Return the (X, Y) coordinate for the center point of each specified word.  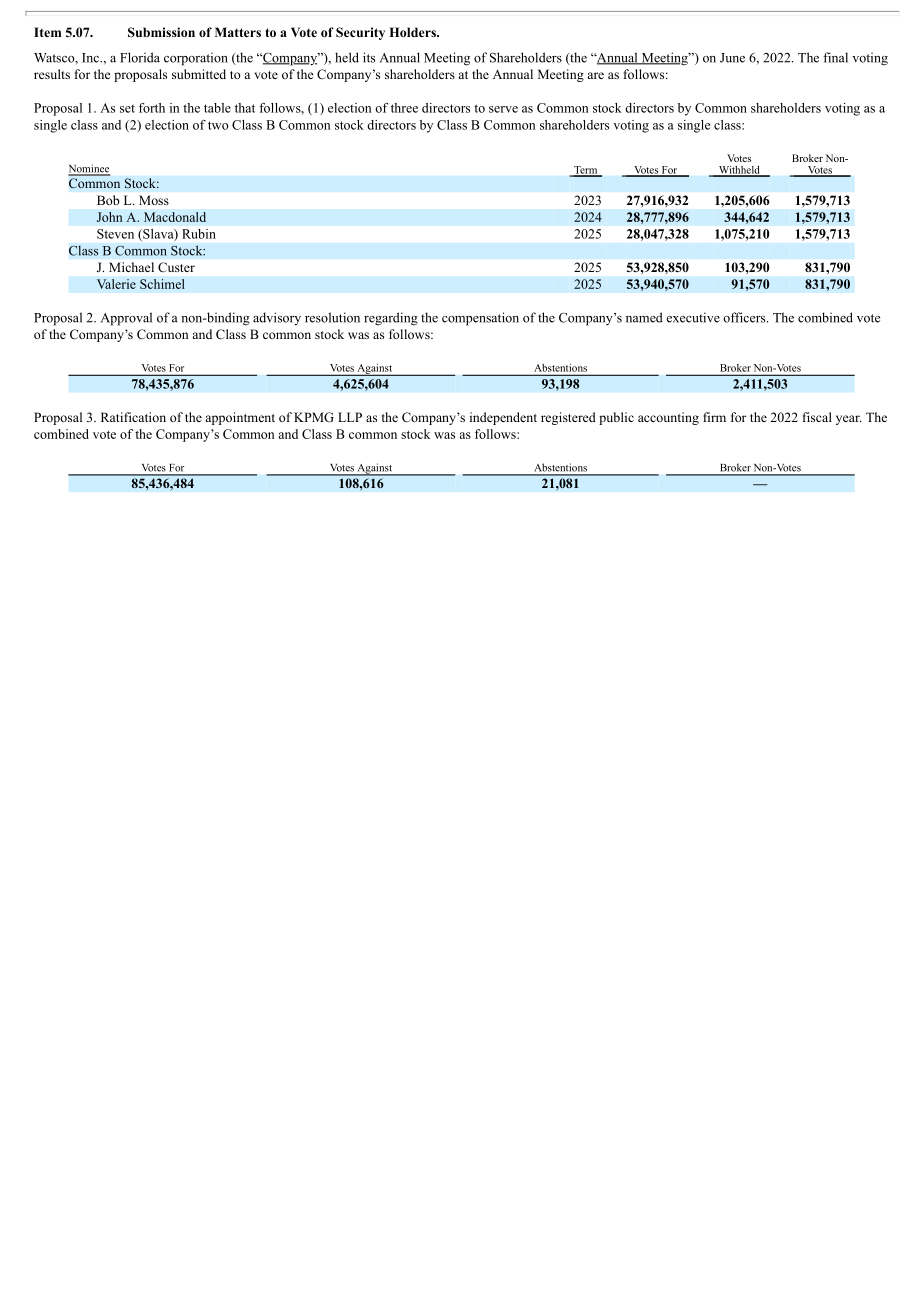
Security (360, 33)
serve (503, 109)
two (218, 125)
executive (693, 317)
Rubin (199, 234)
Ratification (133, 417)
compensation (480, 319)
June (732, 58)
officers (745, 317)
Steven (115, 234)
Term (586, 171)
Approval (126, 319)
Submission (161, 32)
